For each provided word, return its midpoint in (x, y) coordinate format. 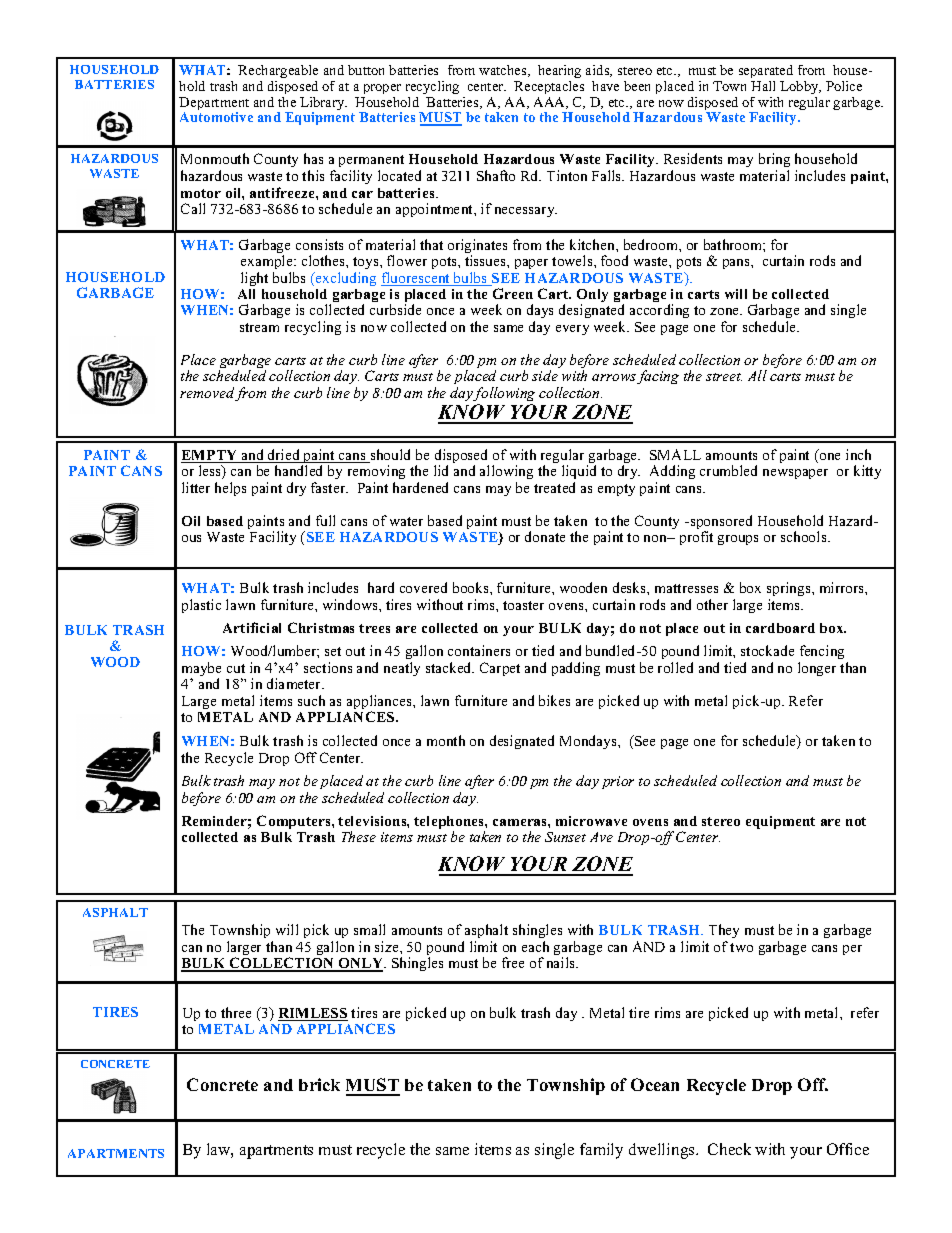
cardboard (780, 628)
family (601, 1151)
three (236, 1012)
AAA (551, 103)
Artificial (252, 627)
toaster (523, 605)
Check (729, 1149)
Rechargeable (278, 71)
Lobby (800, 87)
